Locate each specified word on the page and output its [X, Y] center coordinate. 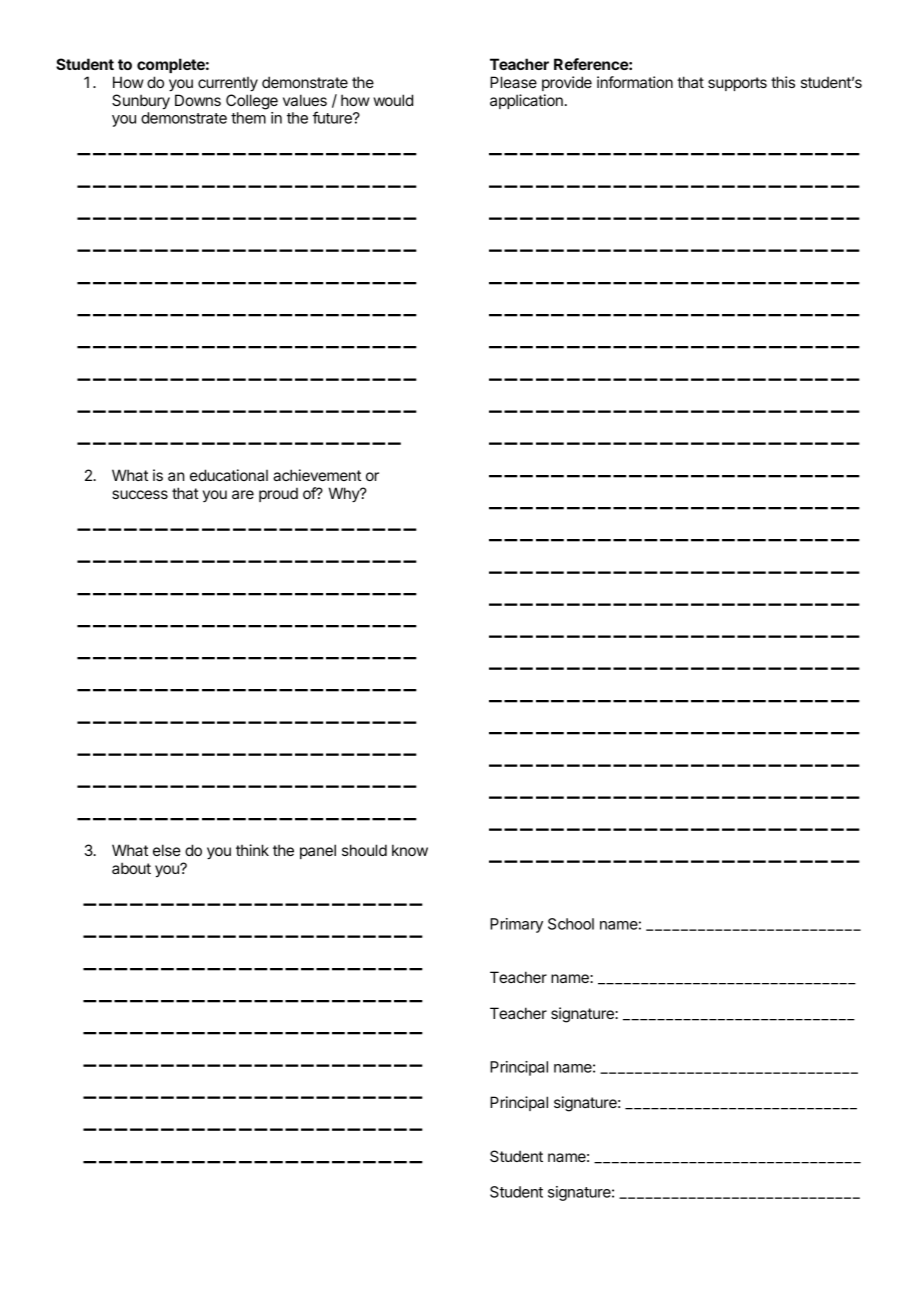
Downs [198, 100]
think [252, 850]
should [364, 850]
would [393, 100]
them [248, 118]
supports [737, 84]
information [635, 82]
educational [229, 475]
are [243, 494]
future [333, 117]
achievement [317, 475]
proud [278, 495]
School [571, 924]
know [410, 850]
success [140, 494]
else [167, 850]
